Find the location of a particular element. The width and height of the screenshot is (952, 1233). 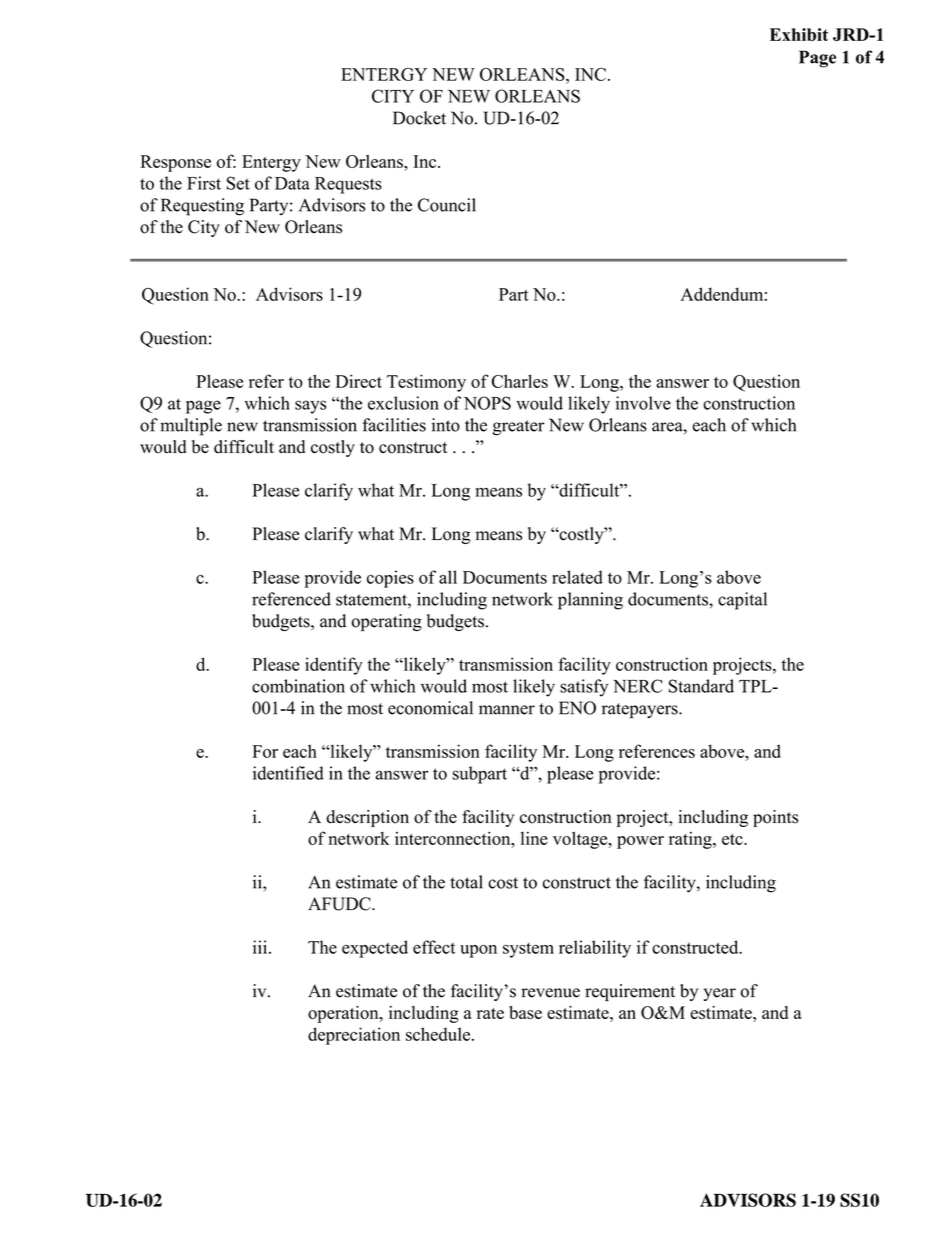

all is located at coordinates (448, 577).
